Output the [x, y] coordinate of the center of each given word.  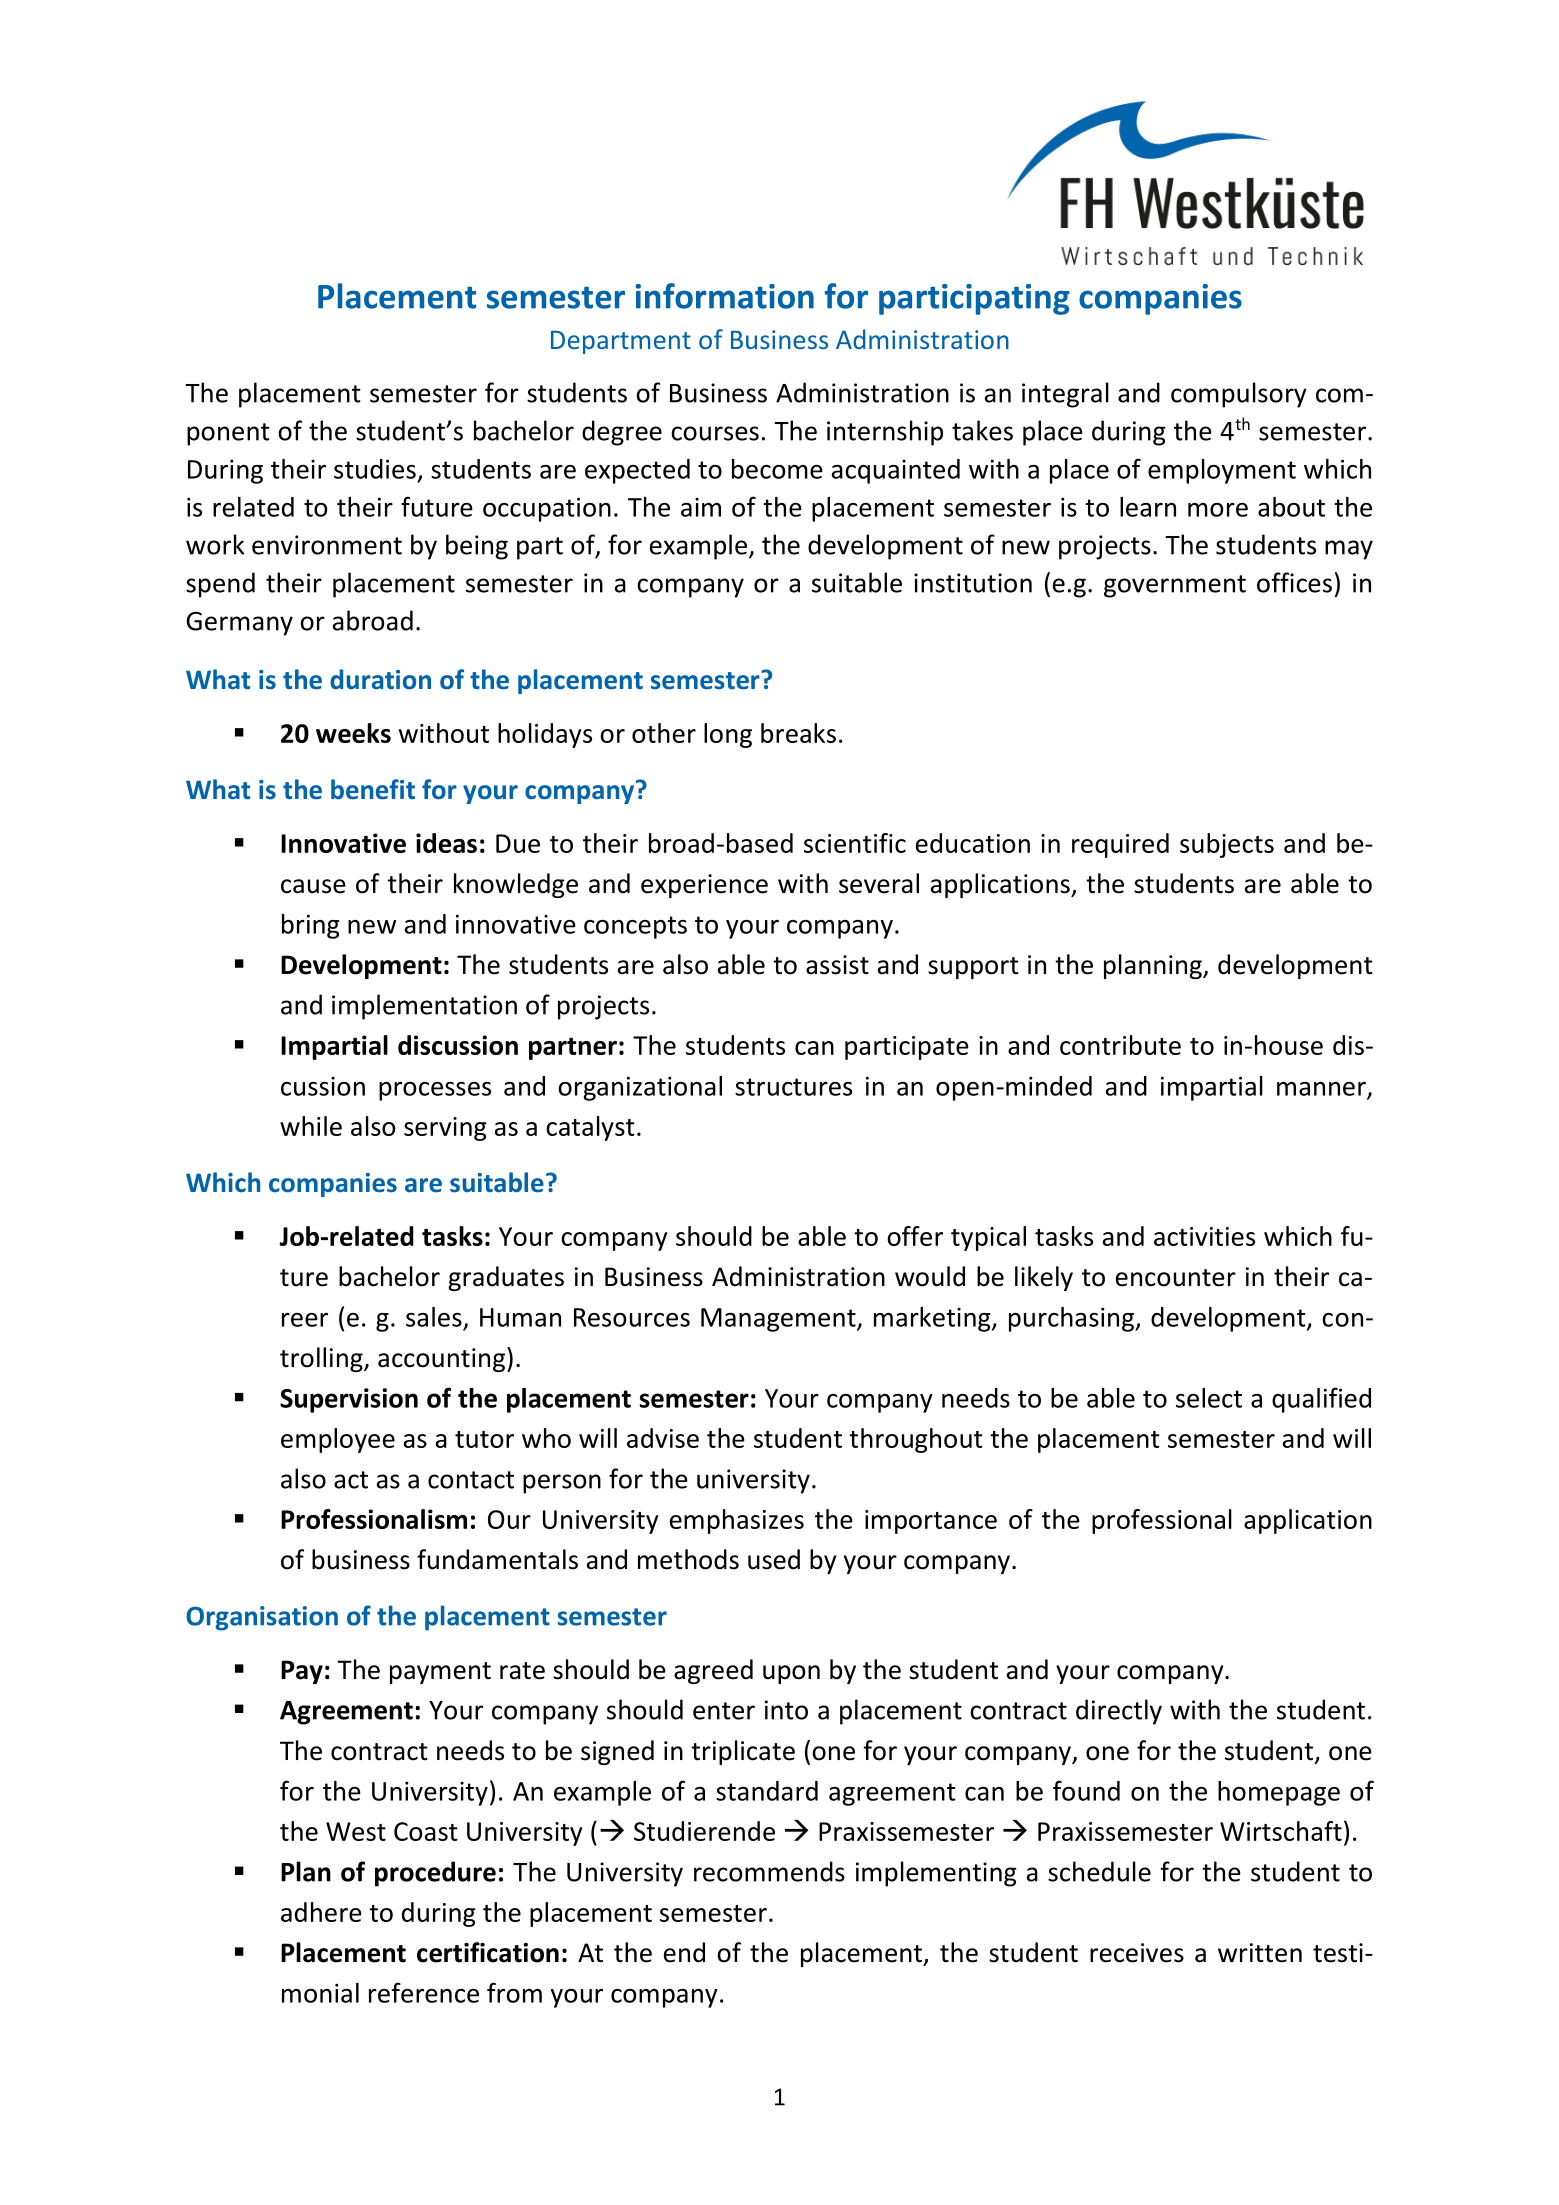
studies [375, 469]
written [1260, 1953]
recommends [769, 1871]
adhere [321, 1912]
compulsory [1239, 395]
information [725, 296]
